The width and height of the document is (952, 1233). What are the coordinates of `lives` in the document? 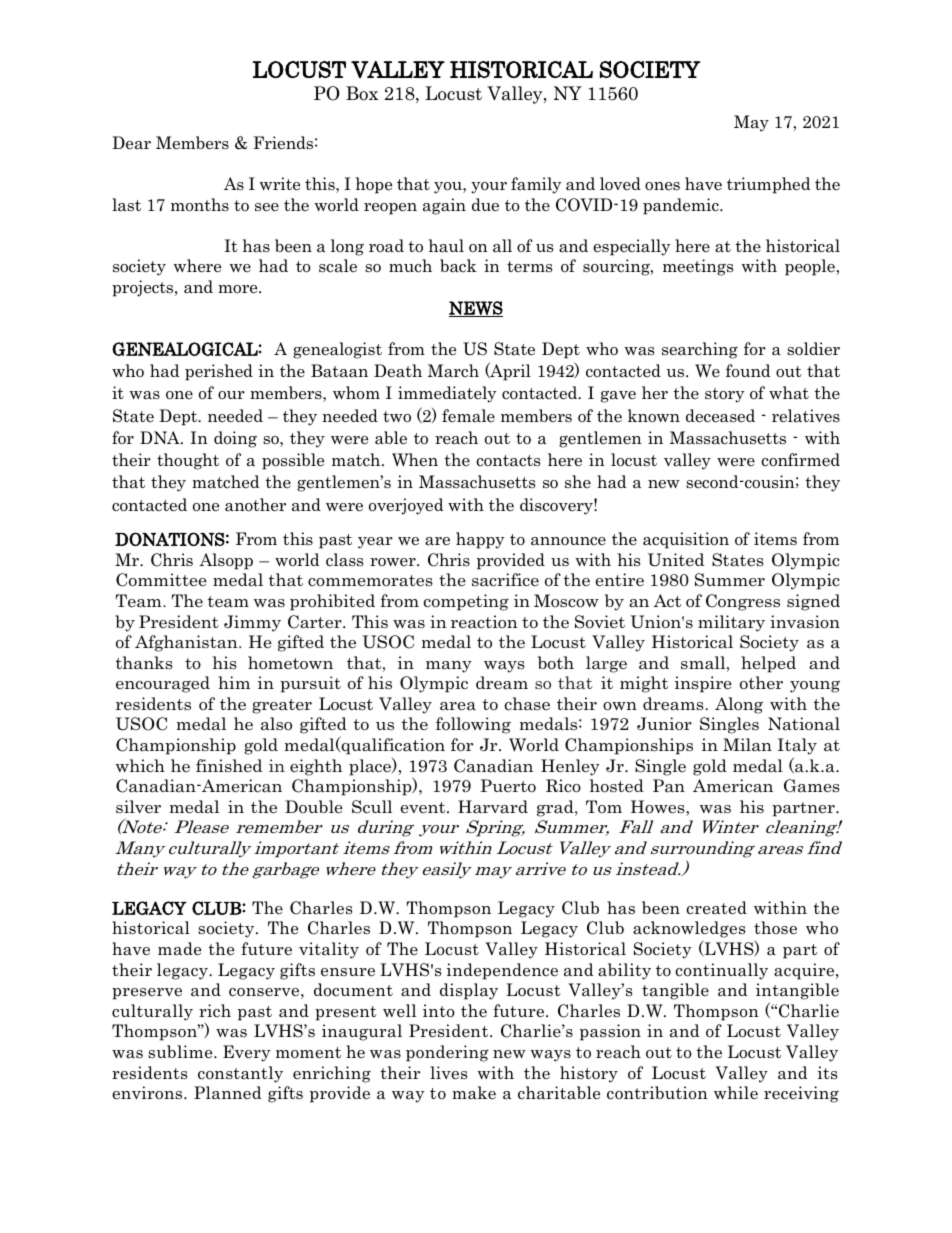 It's located at (448, 1073).
